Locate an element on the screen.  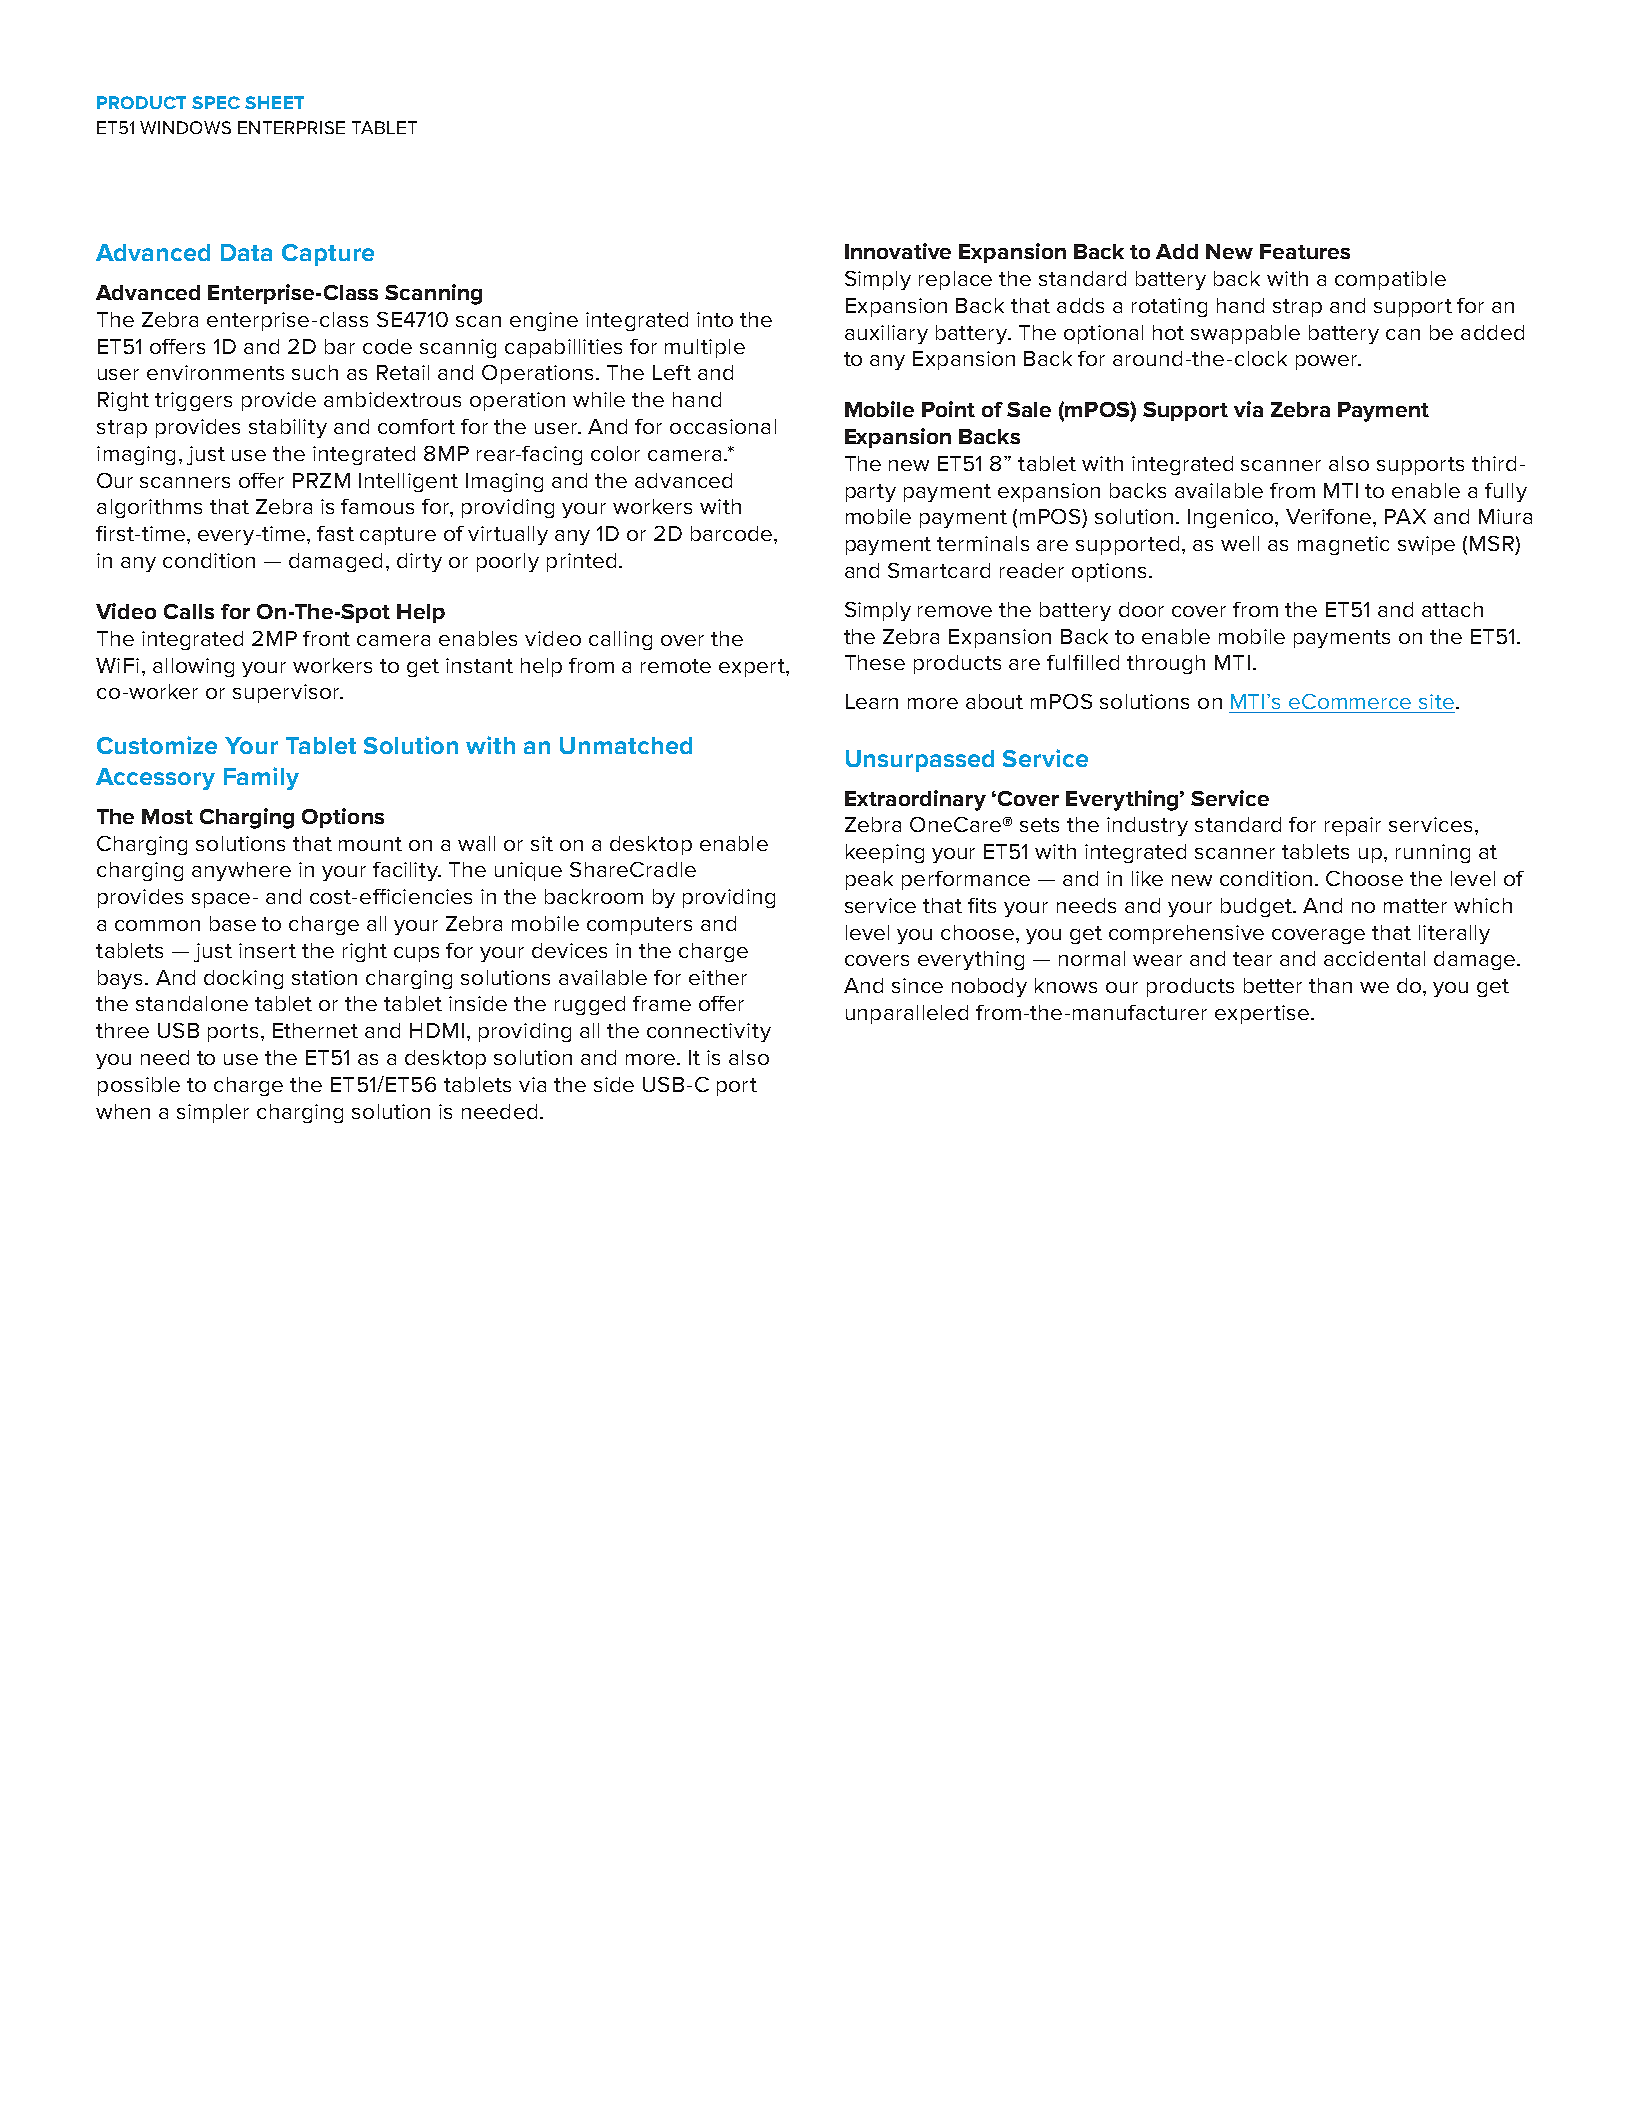
auxiliary is located at coordinates (886, 334).
